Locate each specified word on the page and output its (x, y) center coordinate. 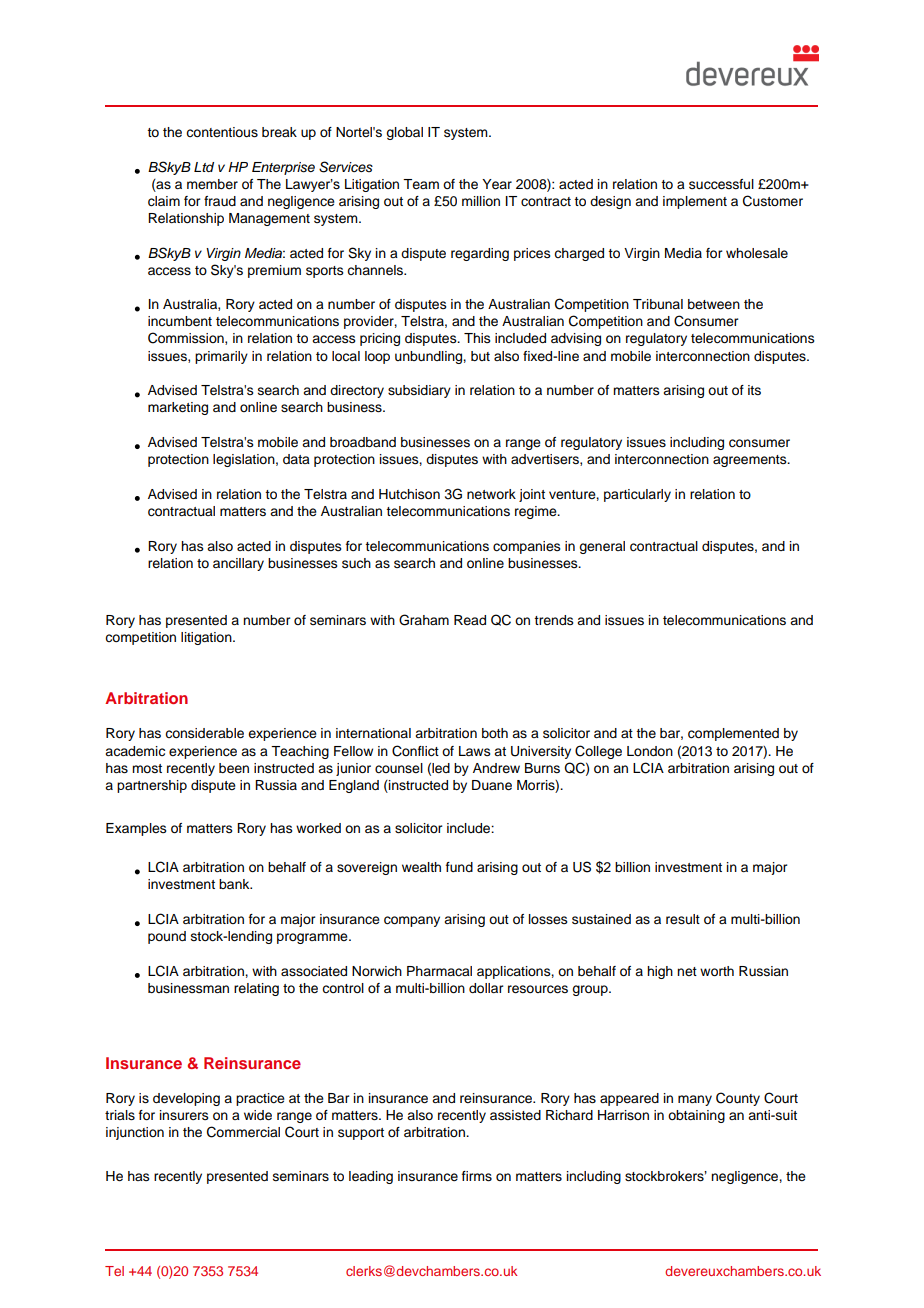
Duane (492, 785)
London (650, 751)
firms (477, 1176)
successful (721, 184)
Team (421, 184)
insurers (184, 1115)
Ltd (204, 167)
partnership (152, 786)
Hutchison (409, 494)
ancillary (238, 564)
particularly (637, 495)
